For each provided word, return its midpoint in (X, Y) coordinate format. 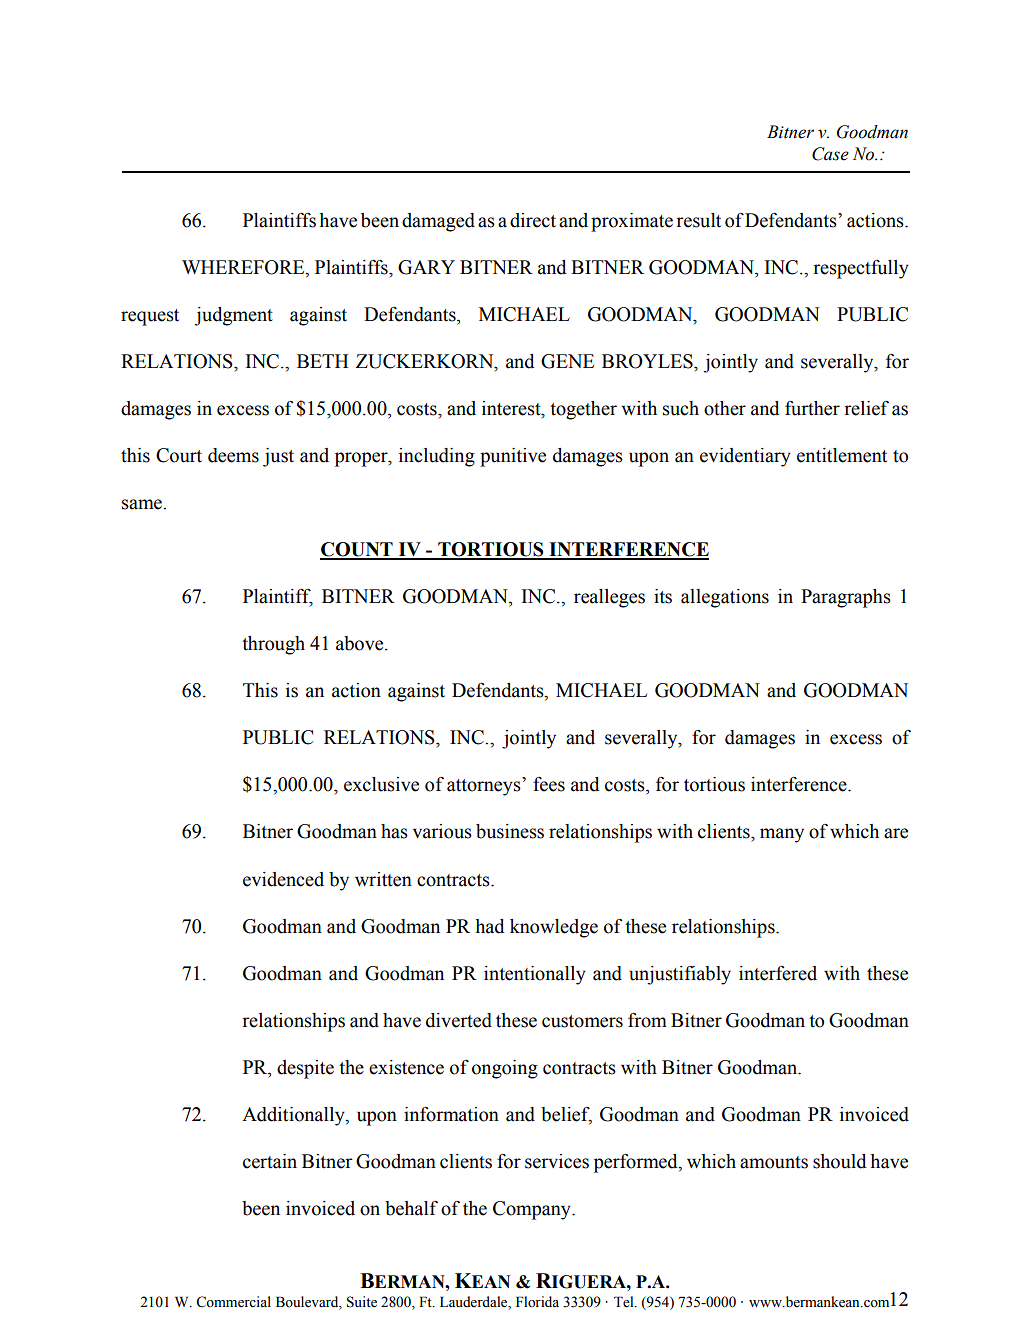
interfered (778, 973)
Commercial (233, 1302)
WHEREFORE (244, 267)
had (489, 926)
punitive (513, 457)
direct (533, 220)
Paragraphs (846, 598)
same (143, 504)
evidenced (283, 879)
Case (830, 154)
